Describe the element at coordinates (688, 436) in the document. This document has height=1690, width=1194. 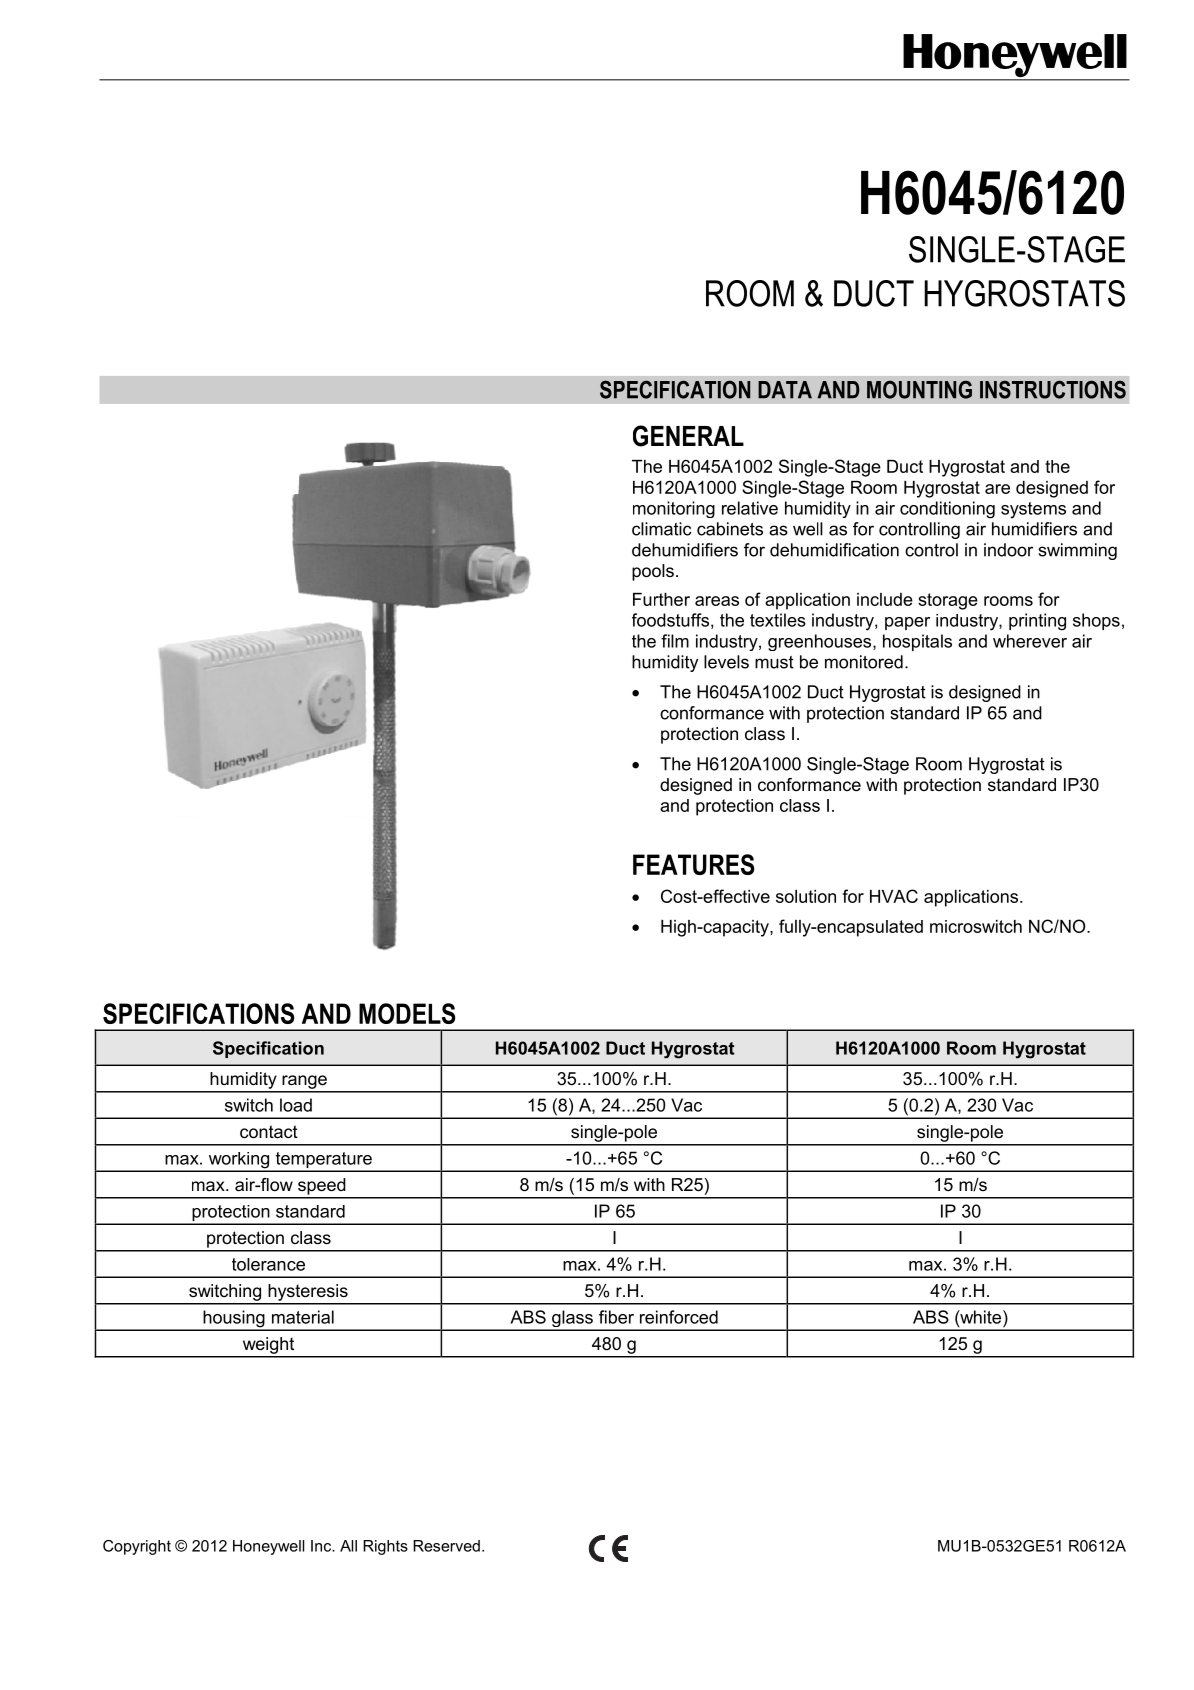
I see `GENERAL` at that location.
